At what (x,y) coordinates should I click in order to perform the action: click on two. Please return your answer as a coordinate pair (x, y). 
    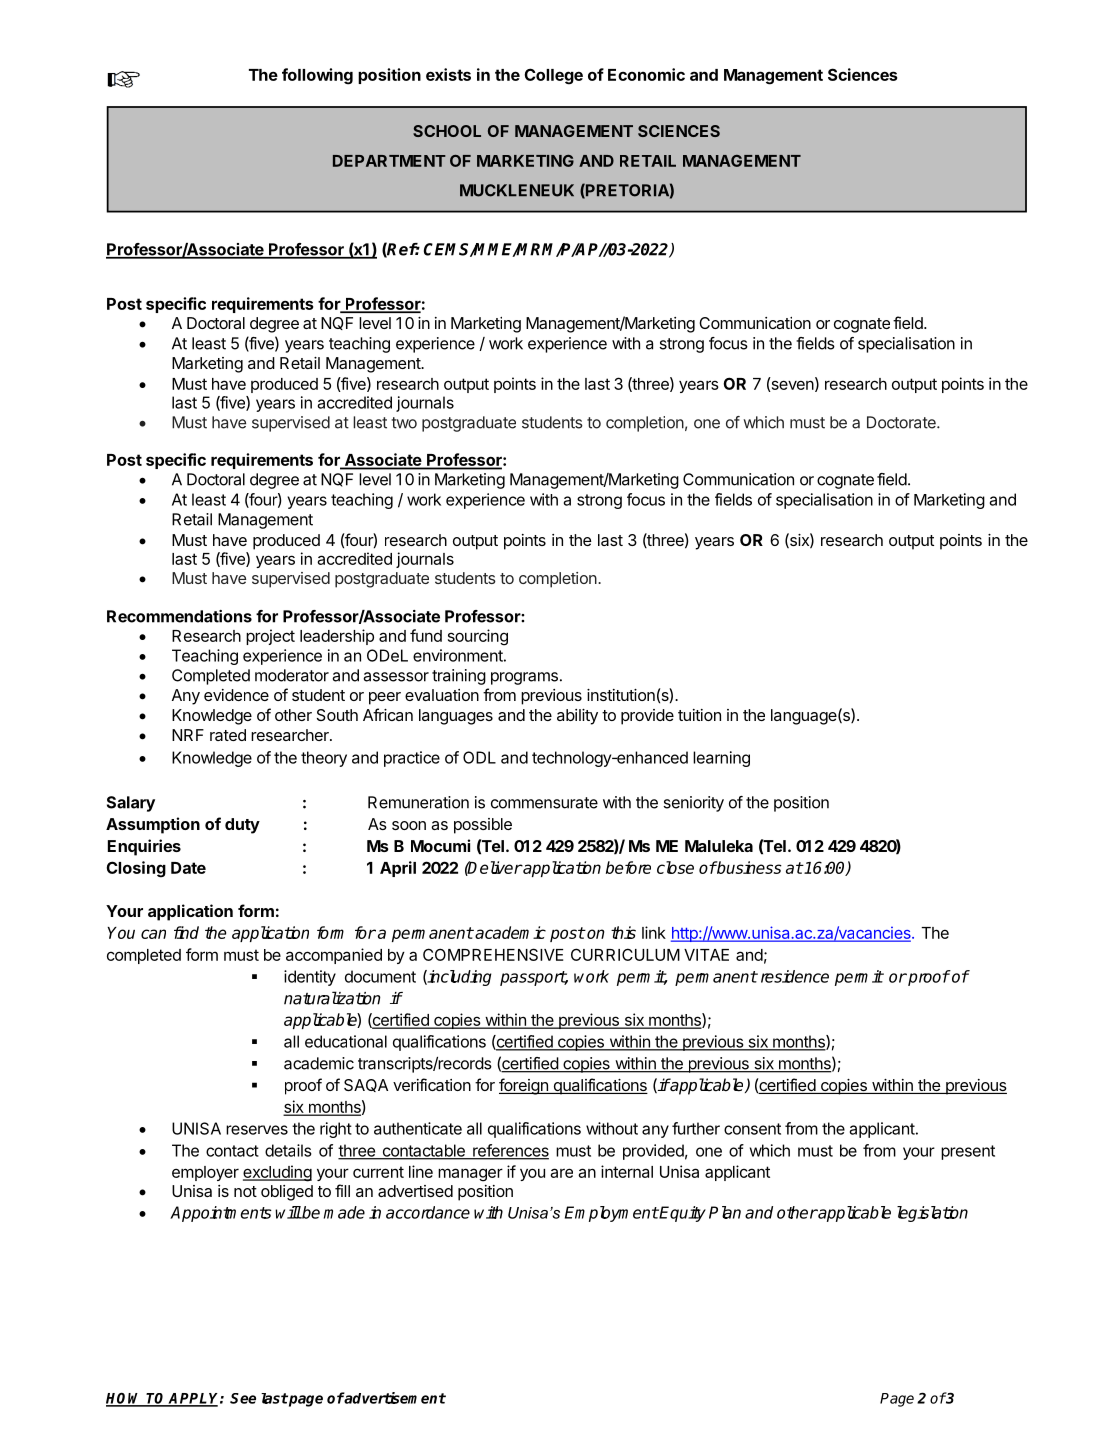
    Looking at the image, I should click on (404, 423).
